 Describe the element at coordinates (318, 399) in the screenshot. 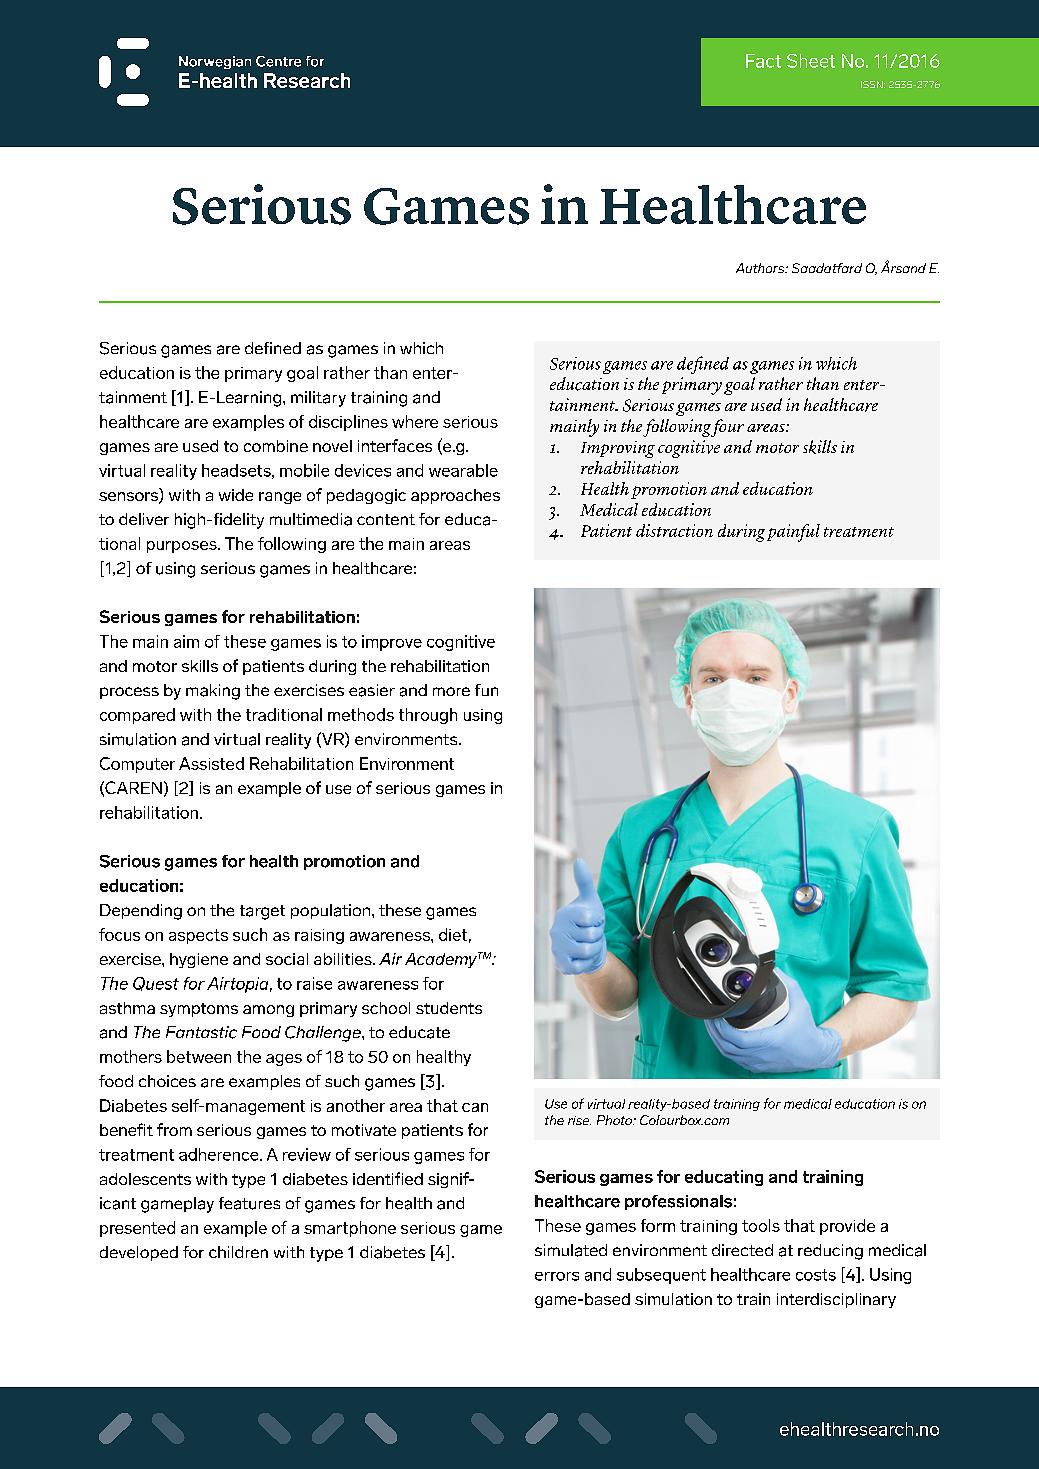

I see `military` at that location.
